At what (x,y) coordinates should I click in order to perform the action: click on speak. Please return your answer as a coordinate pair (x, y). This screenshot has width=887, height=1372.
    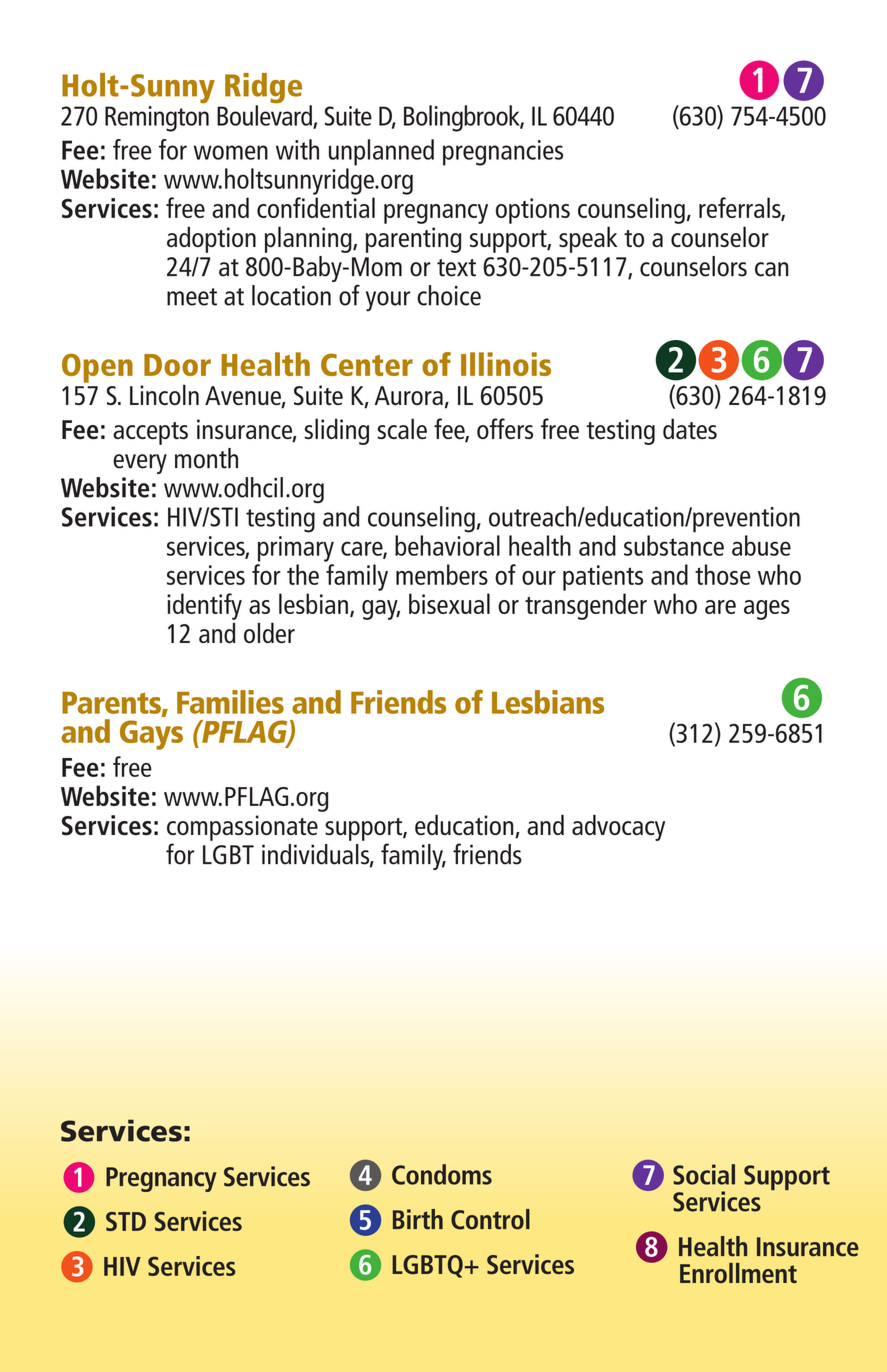
    Looking at the image, I should click on (588, 239).
